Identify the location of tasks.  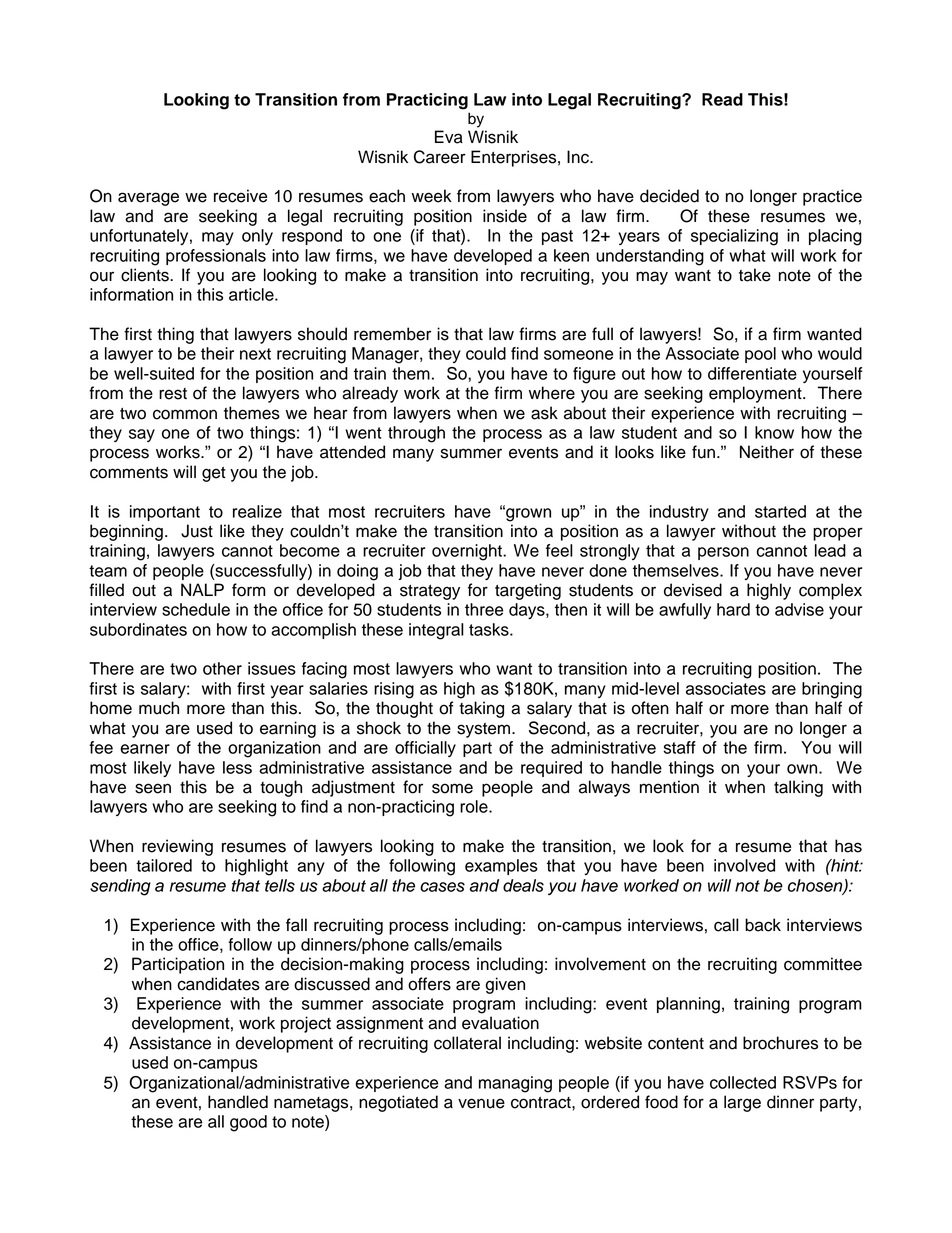
(490, 629).
